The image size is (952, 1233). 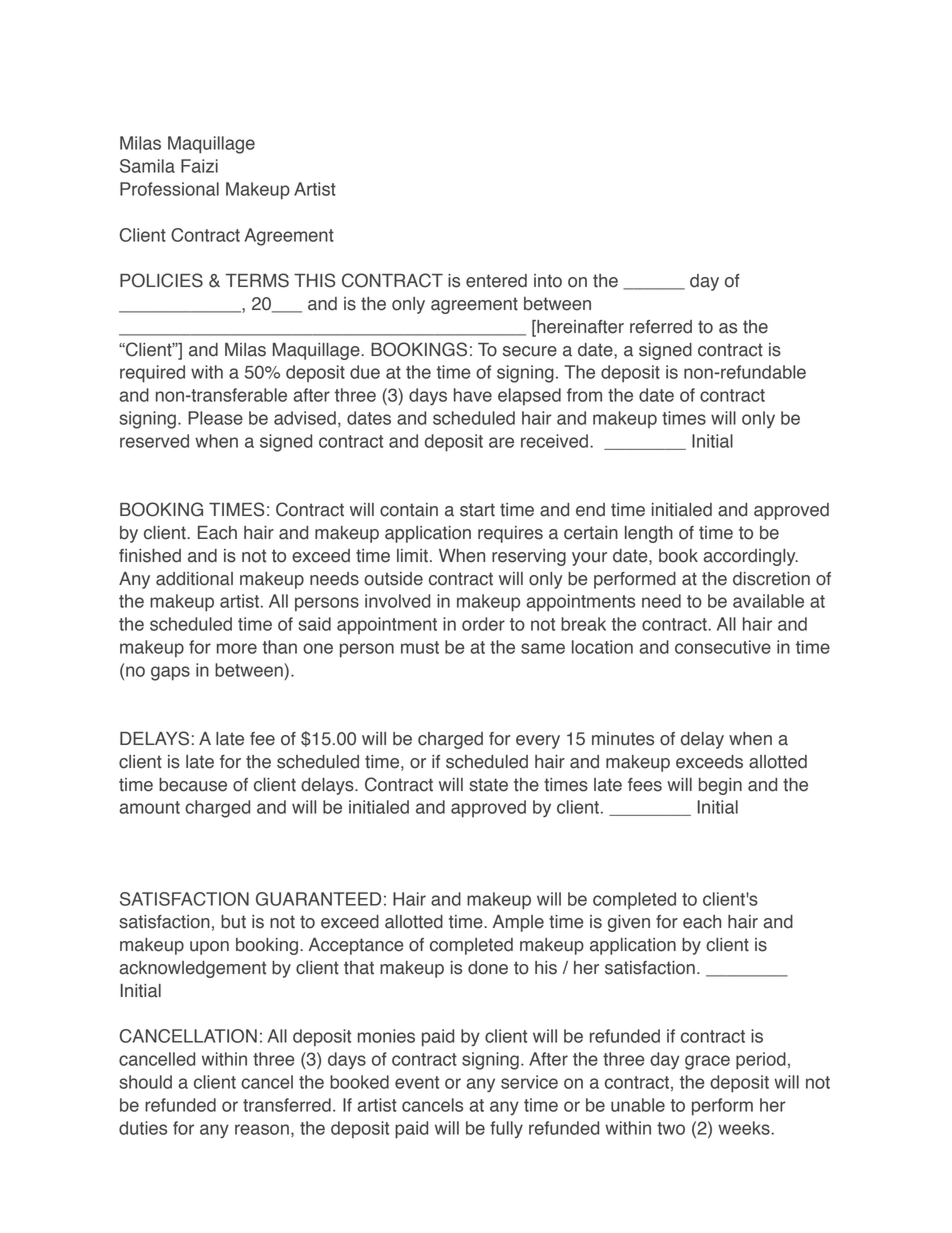 What do you see at coordinates (262, 1129) in the image?
I see `reason` at bounding box center [262, 1129].
